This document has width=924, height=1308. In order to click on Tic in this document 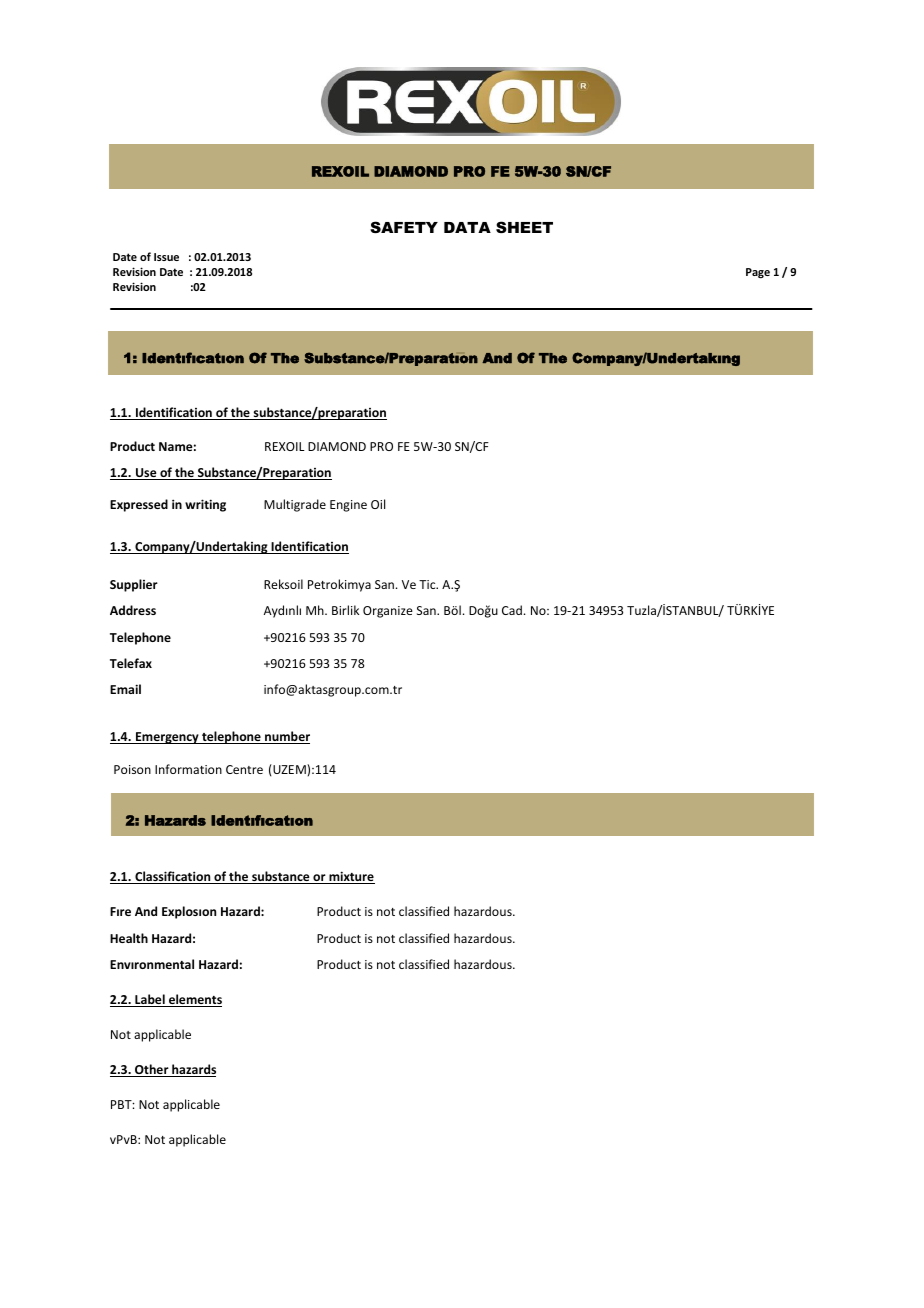, I will do `click(428, 584)`.
